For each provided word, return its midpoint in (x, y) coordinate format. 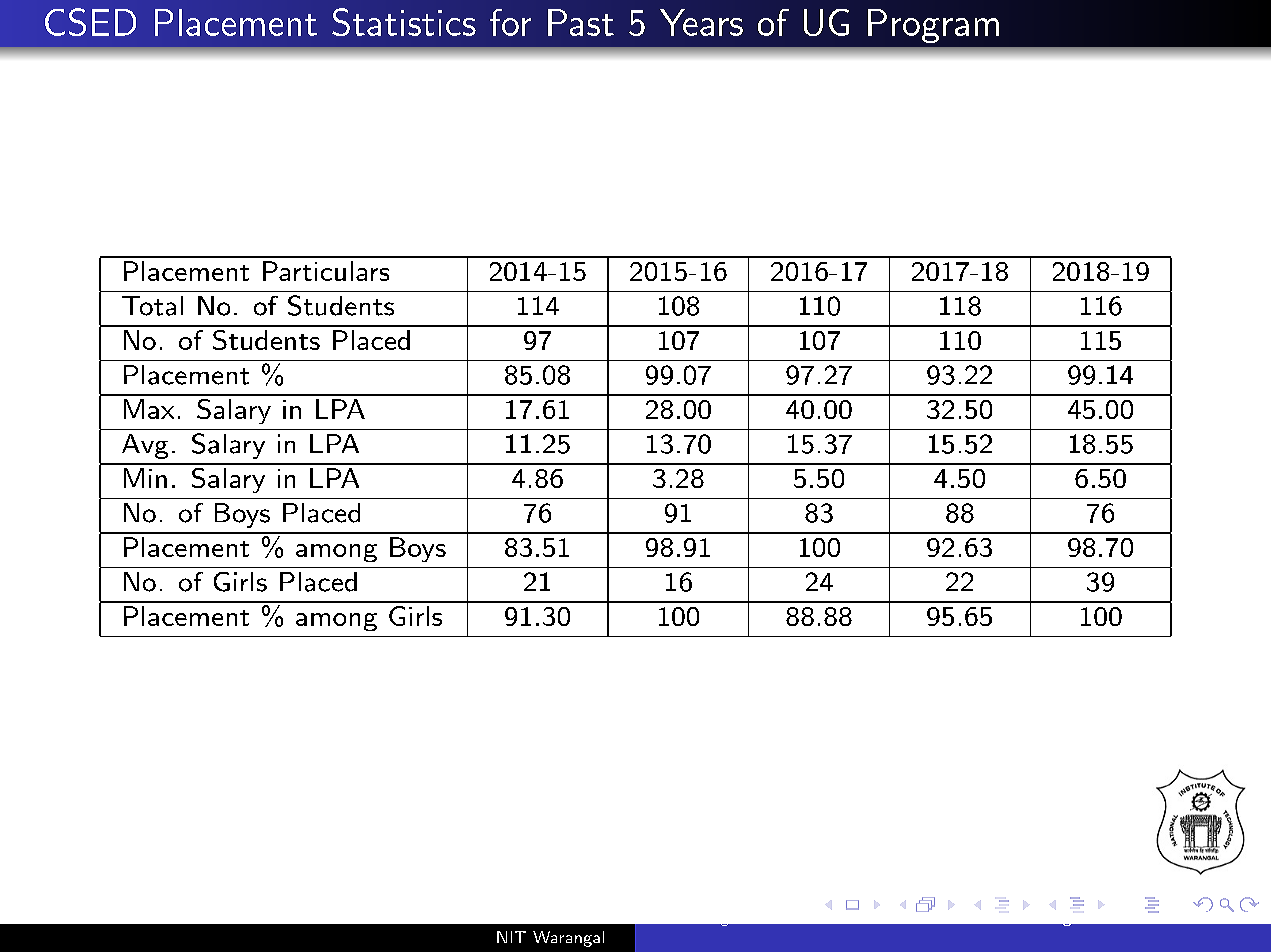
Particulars (326, 271)
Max (149, 409)
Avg (145, 446)
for (510, 22)
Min (145, 478)
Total (152, 306)
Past (581, 22)
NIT (511, 937)
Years (701, 22)
